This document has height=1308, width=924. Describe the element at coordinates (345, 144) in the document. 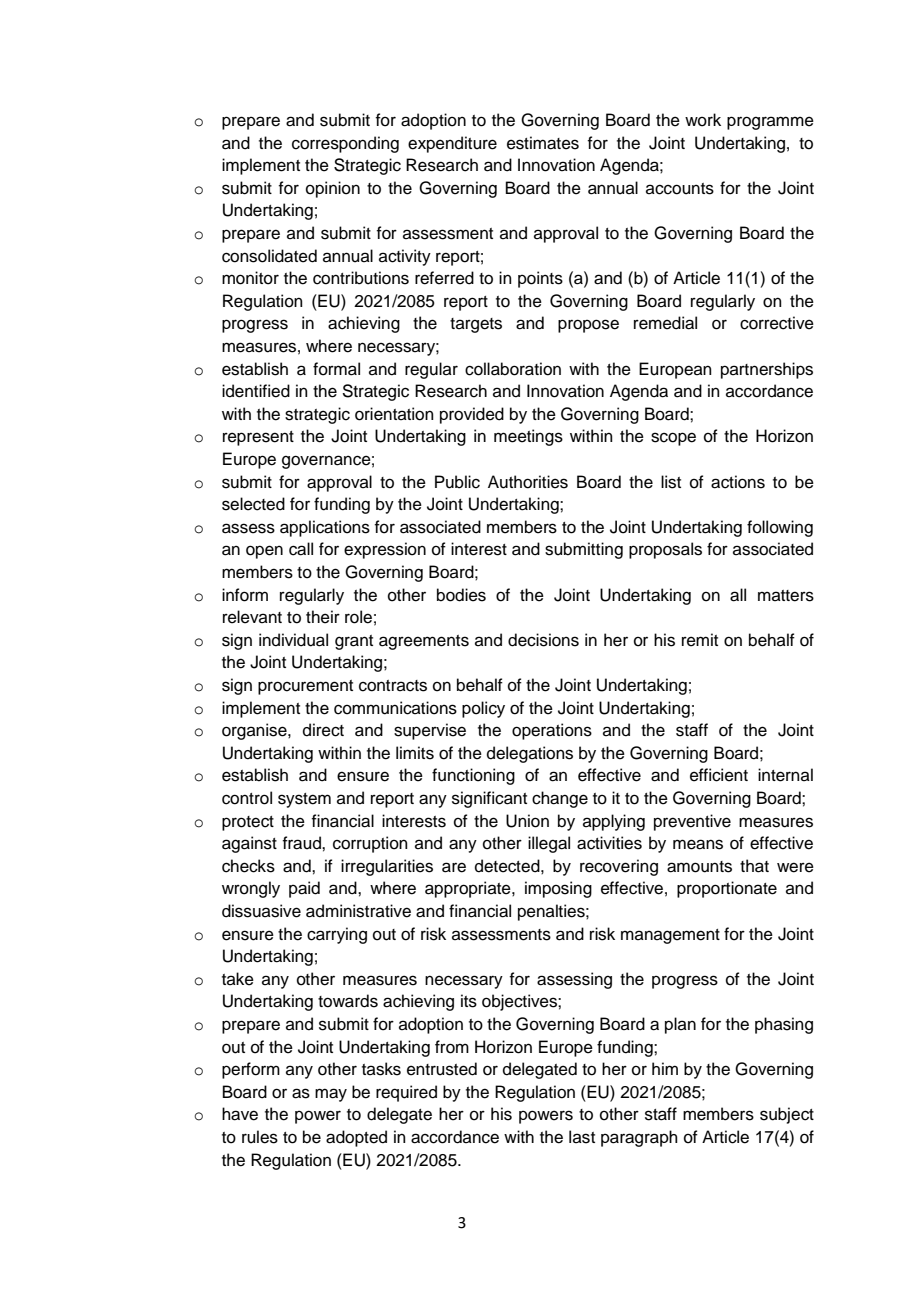

I see `corresponding` at that location.
